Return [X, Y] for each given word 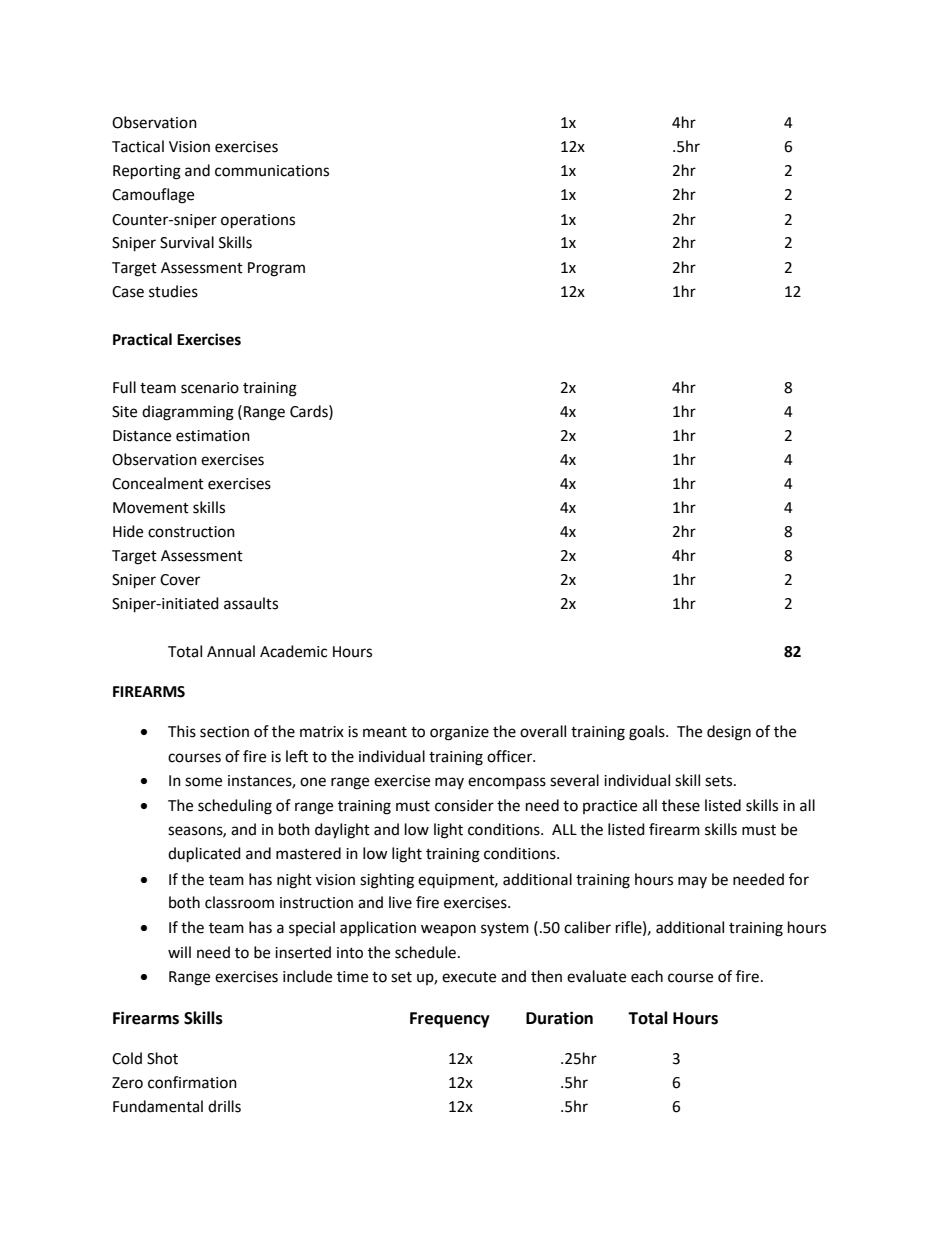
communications [272, 171]
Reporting [147, 172]
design [729, 733]
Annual [231, 651]
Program [276, 269]
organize [459, 733]
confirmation [192, 1082]
